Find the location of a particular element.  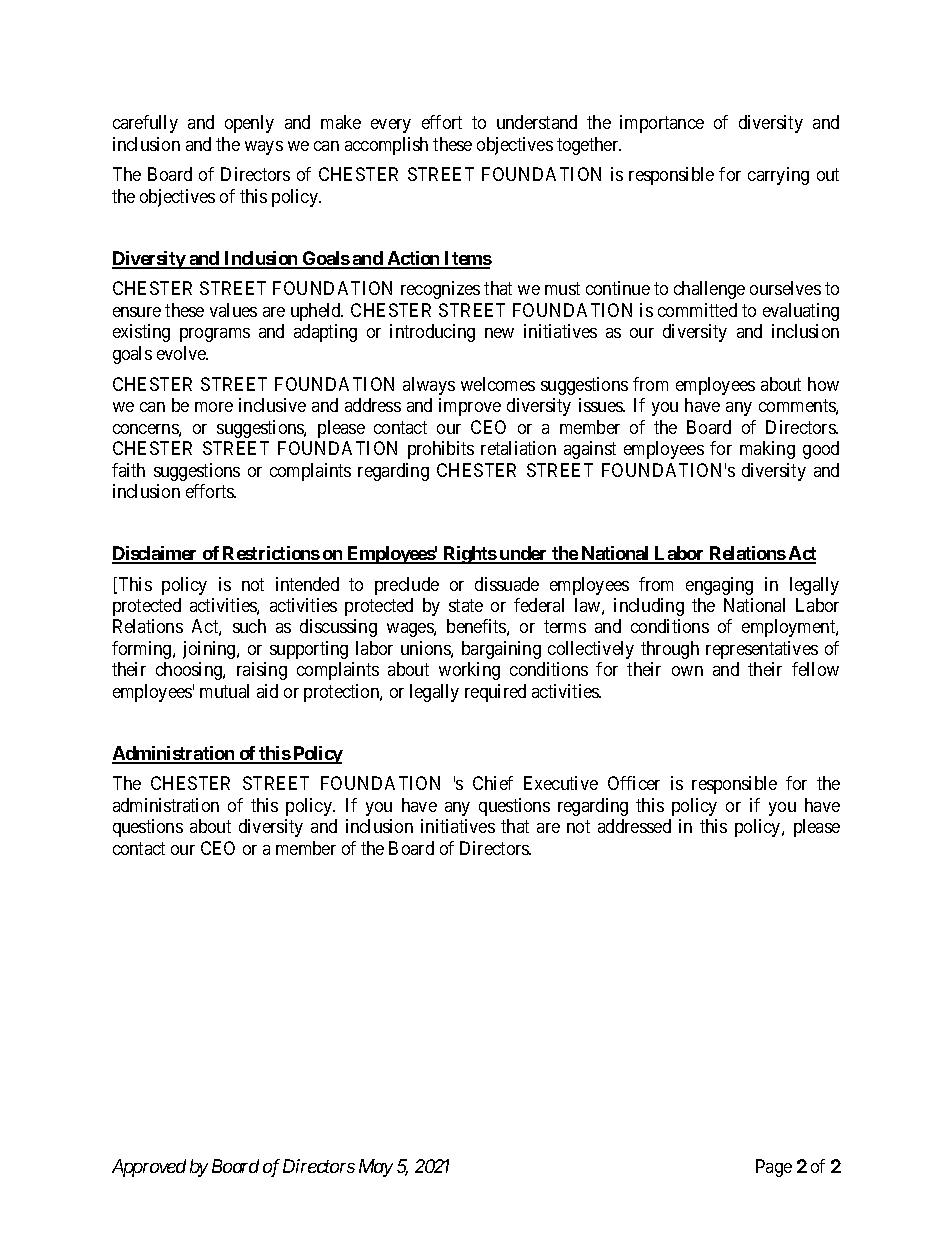

carrying is located at coordinates (778, 176).
